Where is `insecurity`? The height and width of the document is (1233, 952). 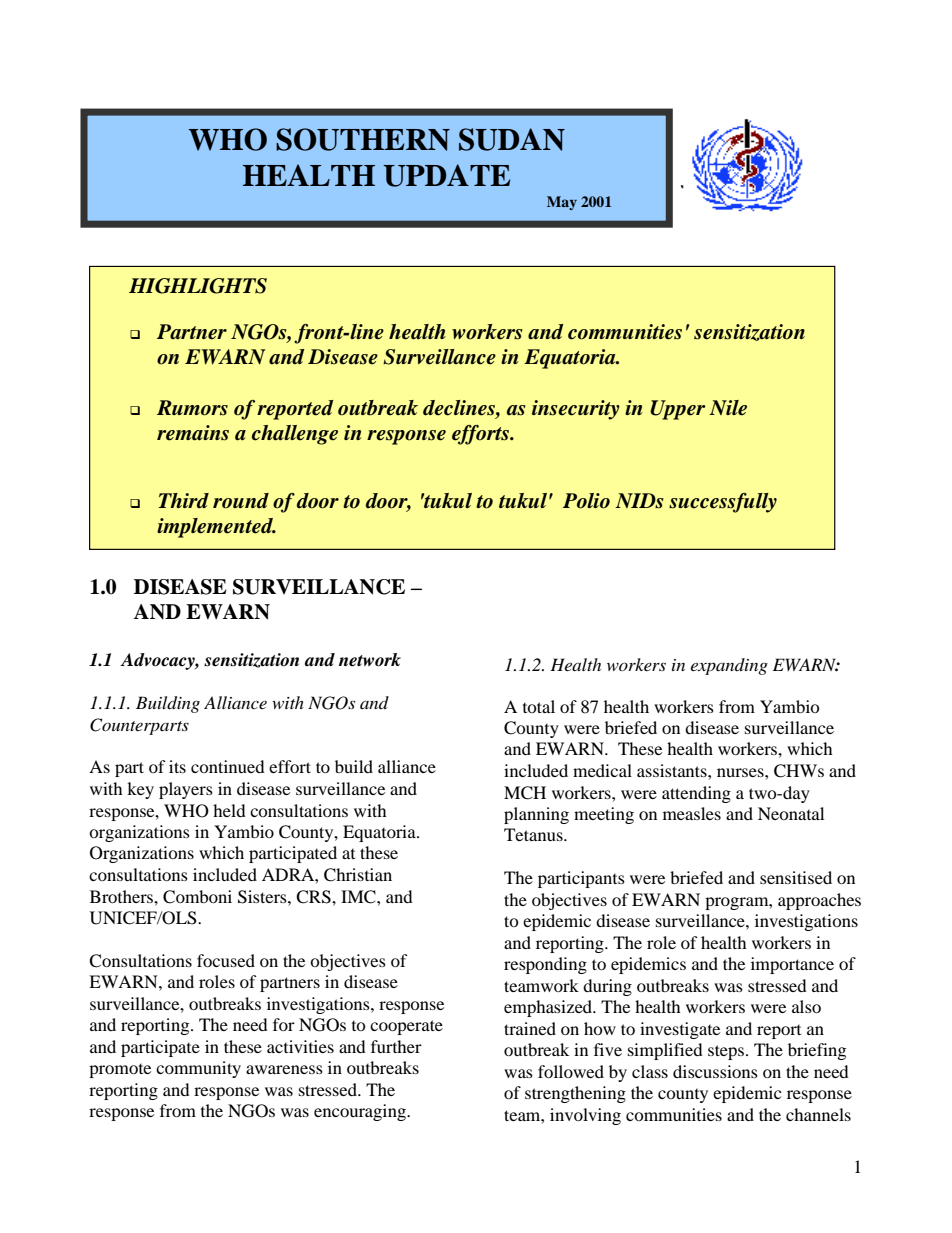 insecurity is located at coordinates (576, 410).
